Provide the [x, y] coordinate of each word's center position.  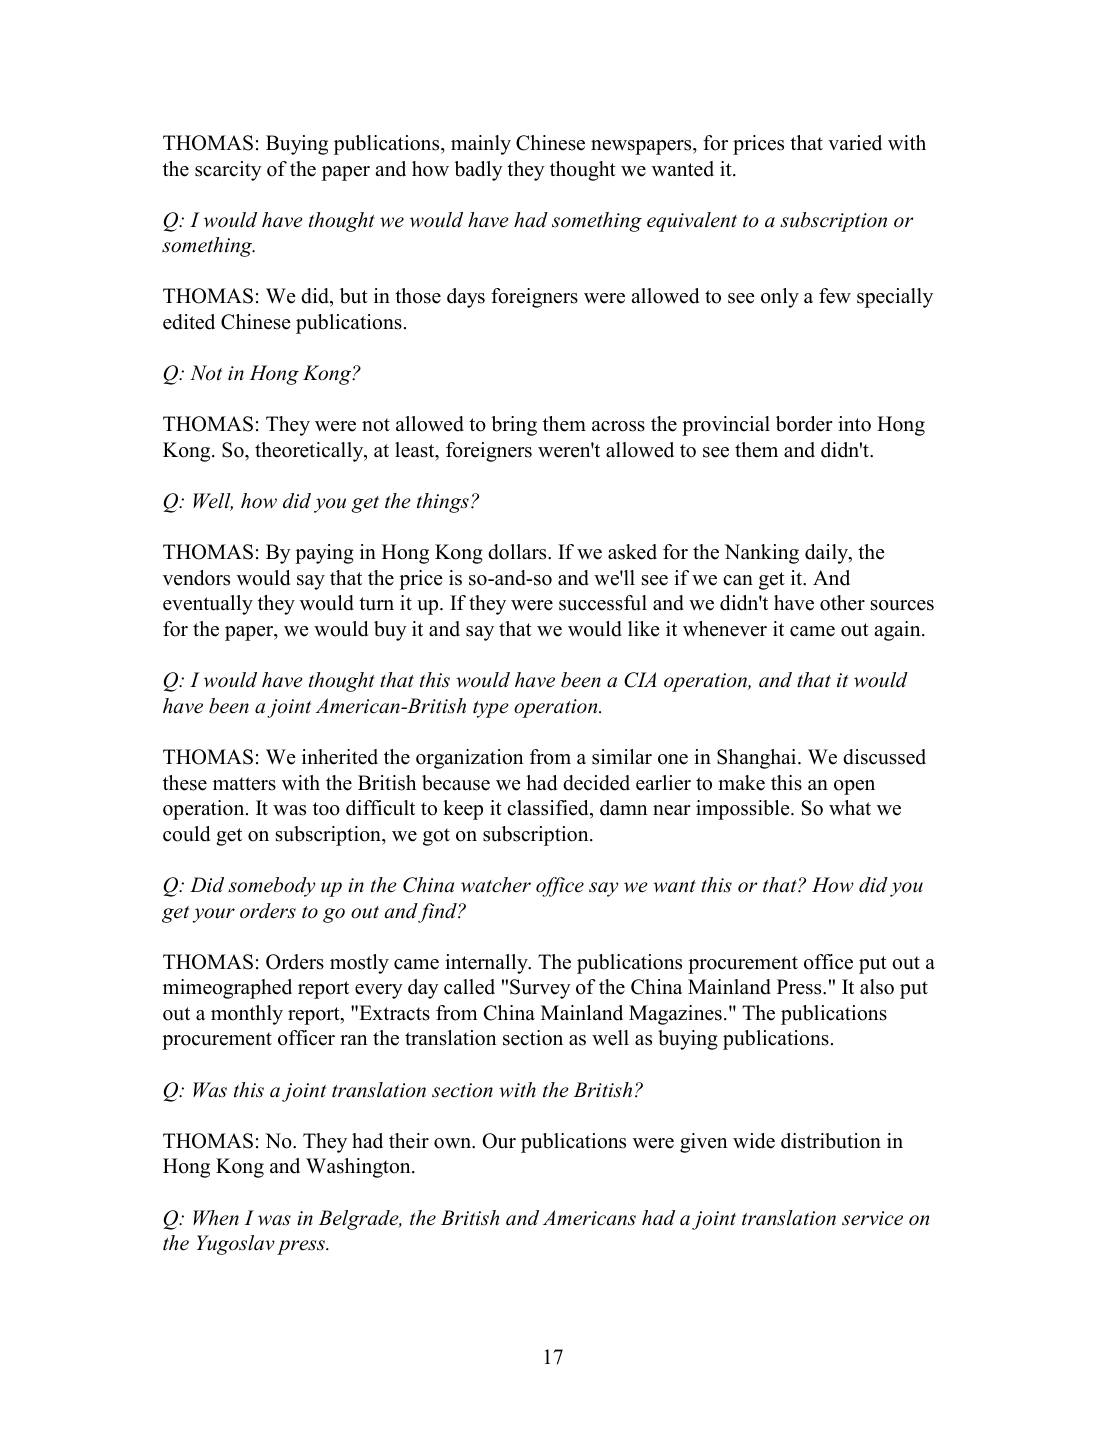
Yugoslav [235, 1245]
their [409, 1141]
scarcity [228, 171]
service [872, 1218]
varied [855, 143]
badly [478, 171]
